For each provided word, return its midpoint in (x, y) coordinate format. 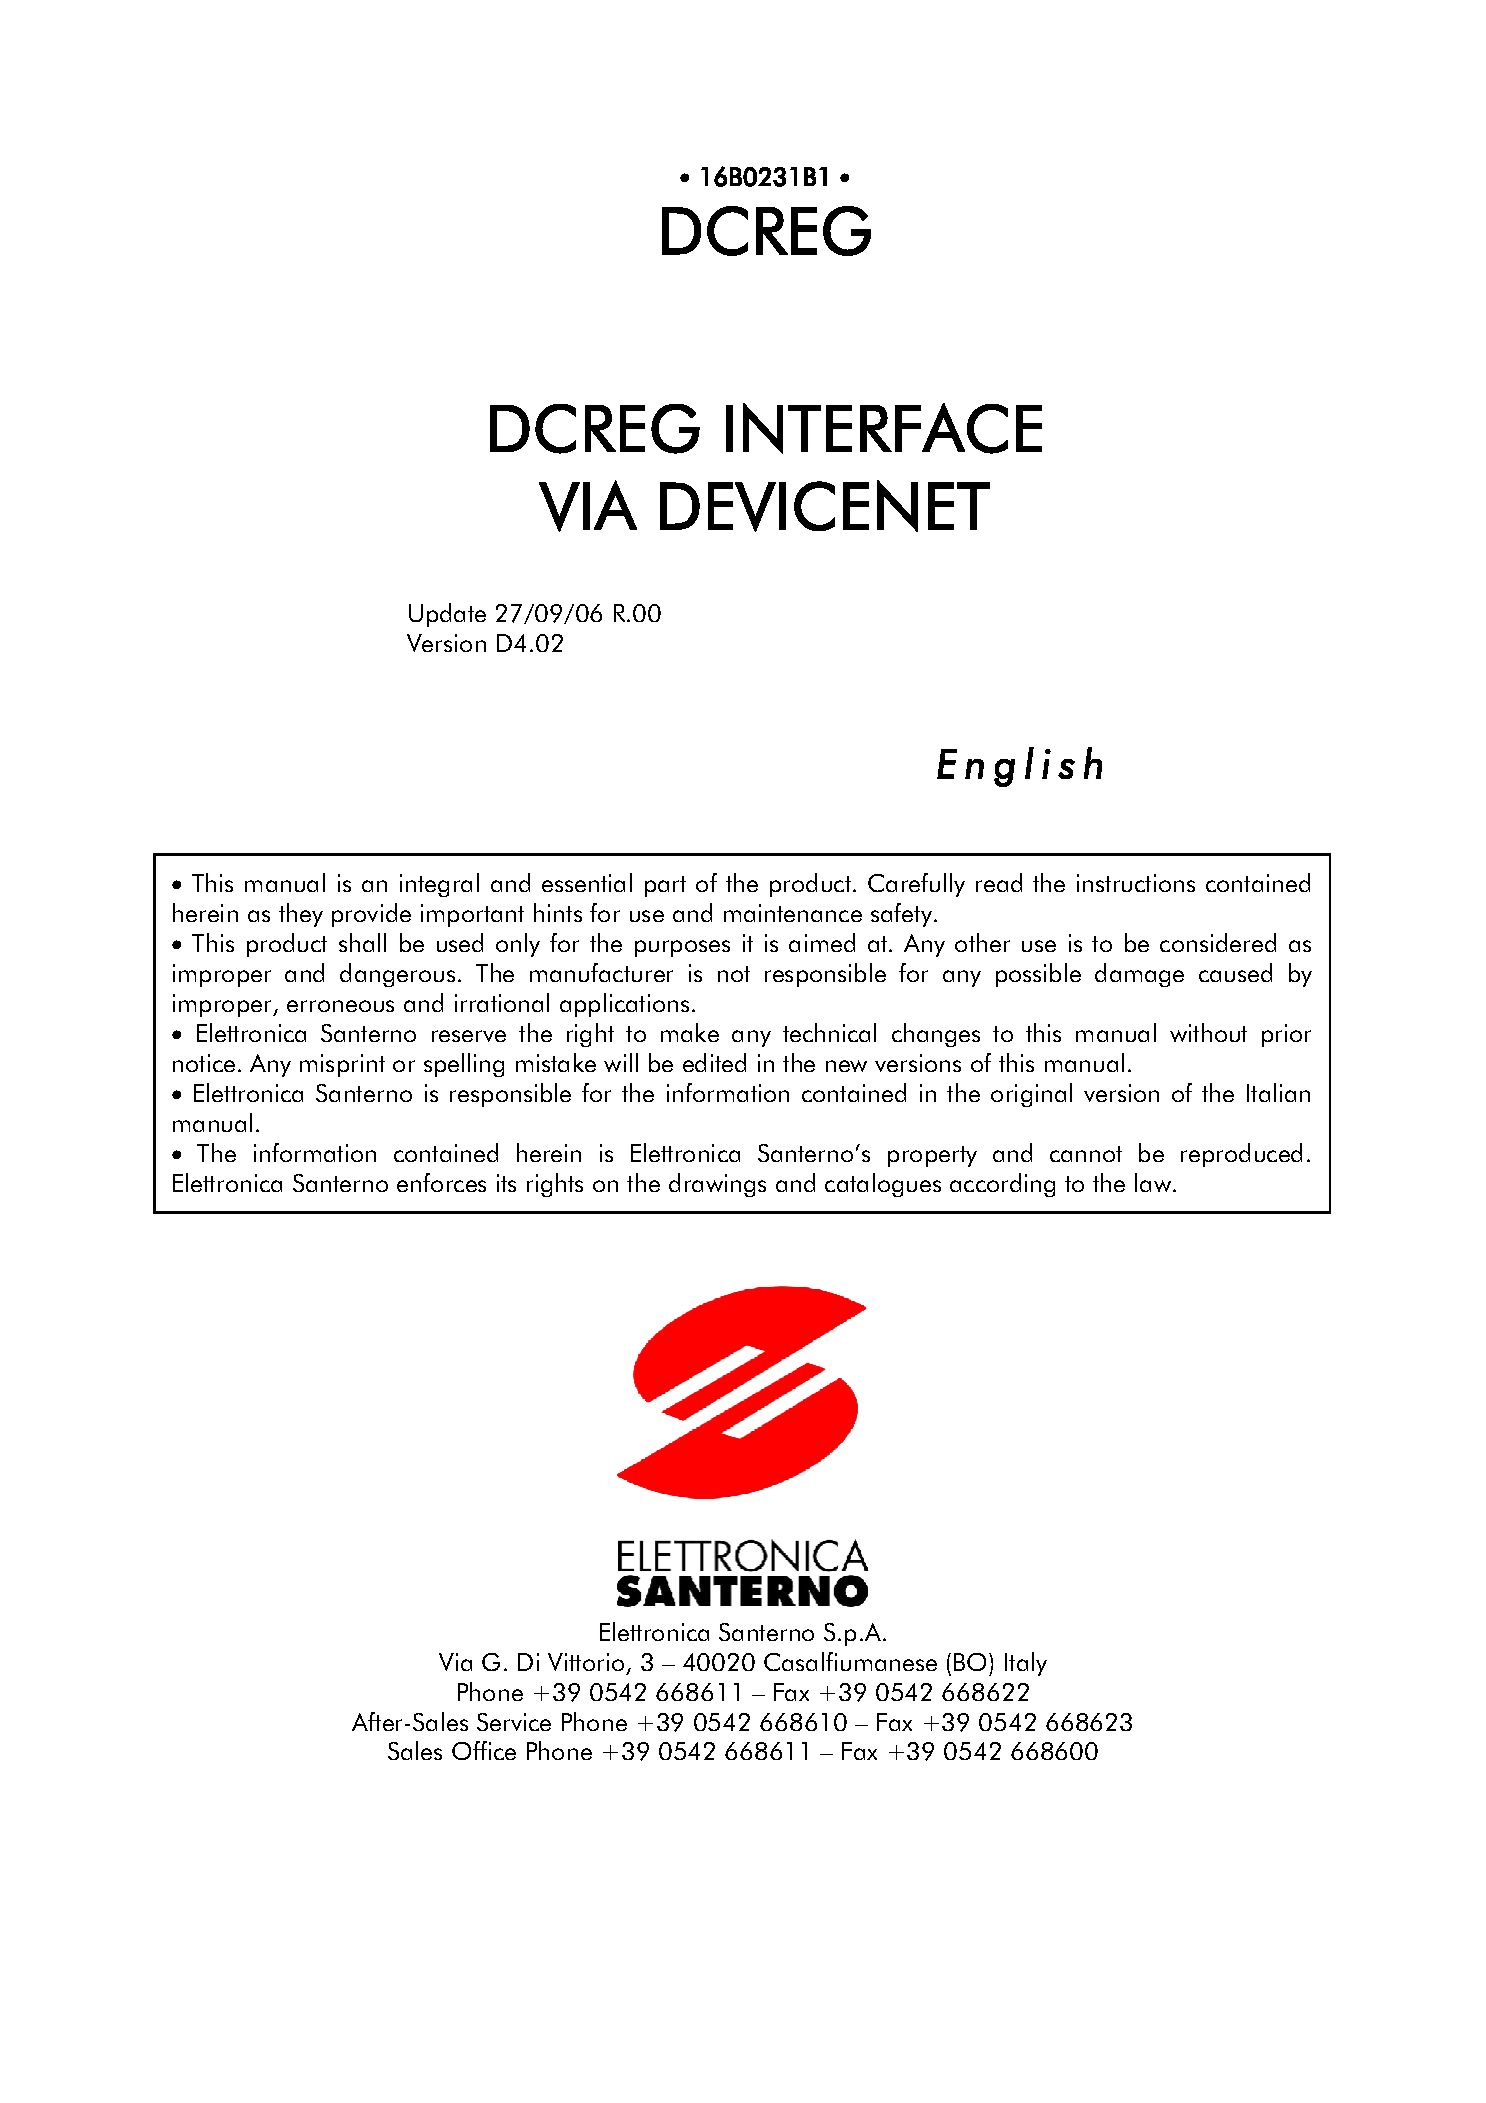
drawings (717, 1185)
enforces (441, 1182)
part (665, 886)
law (1154, 1182)
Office (484, 1750)
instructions (1136, 883)
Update (447, 615)
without (1208, 1032)
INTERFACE (884, 428)
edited (714, 1062)
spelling (464, 1065)
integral (439, 885)
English (1019, 767)
